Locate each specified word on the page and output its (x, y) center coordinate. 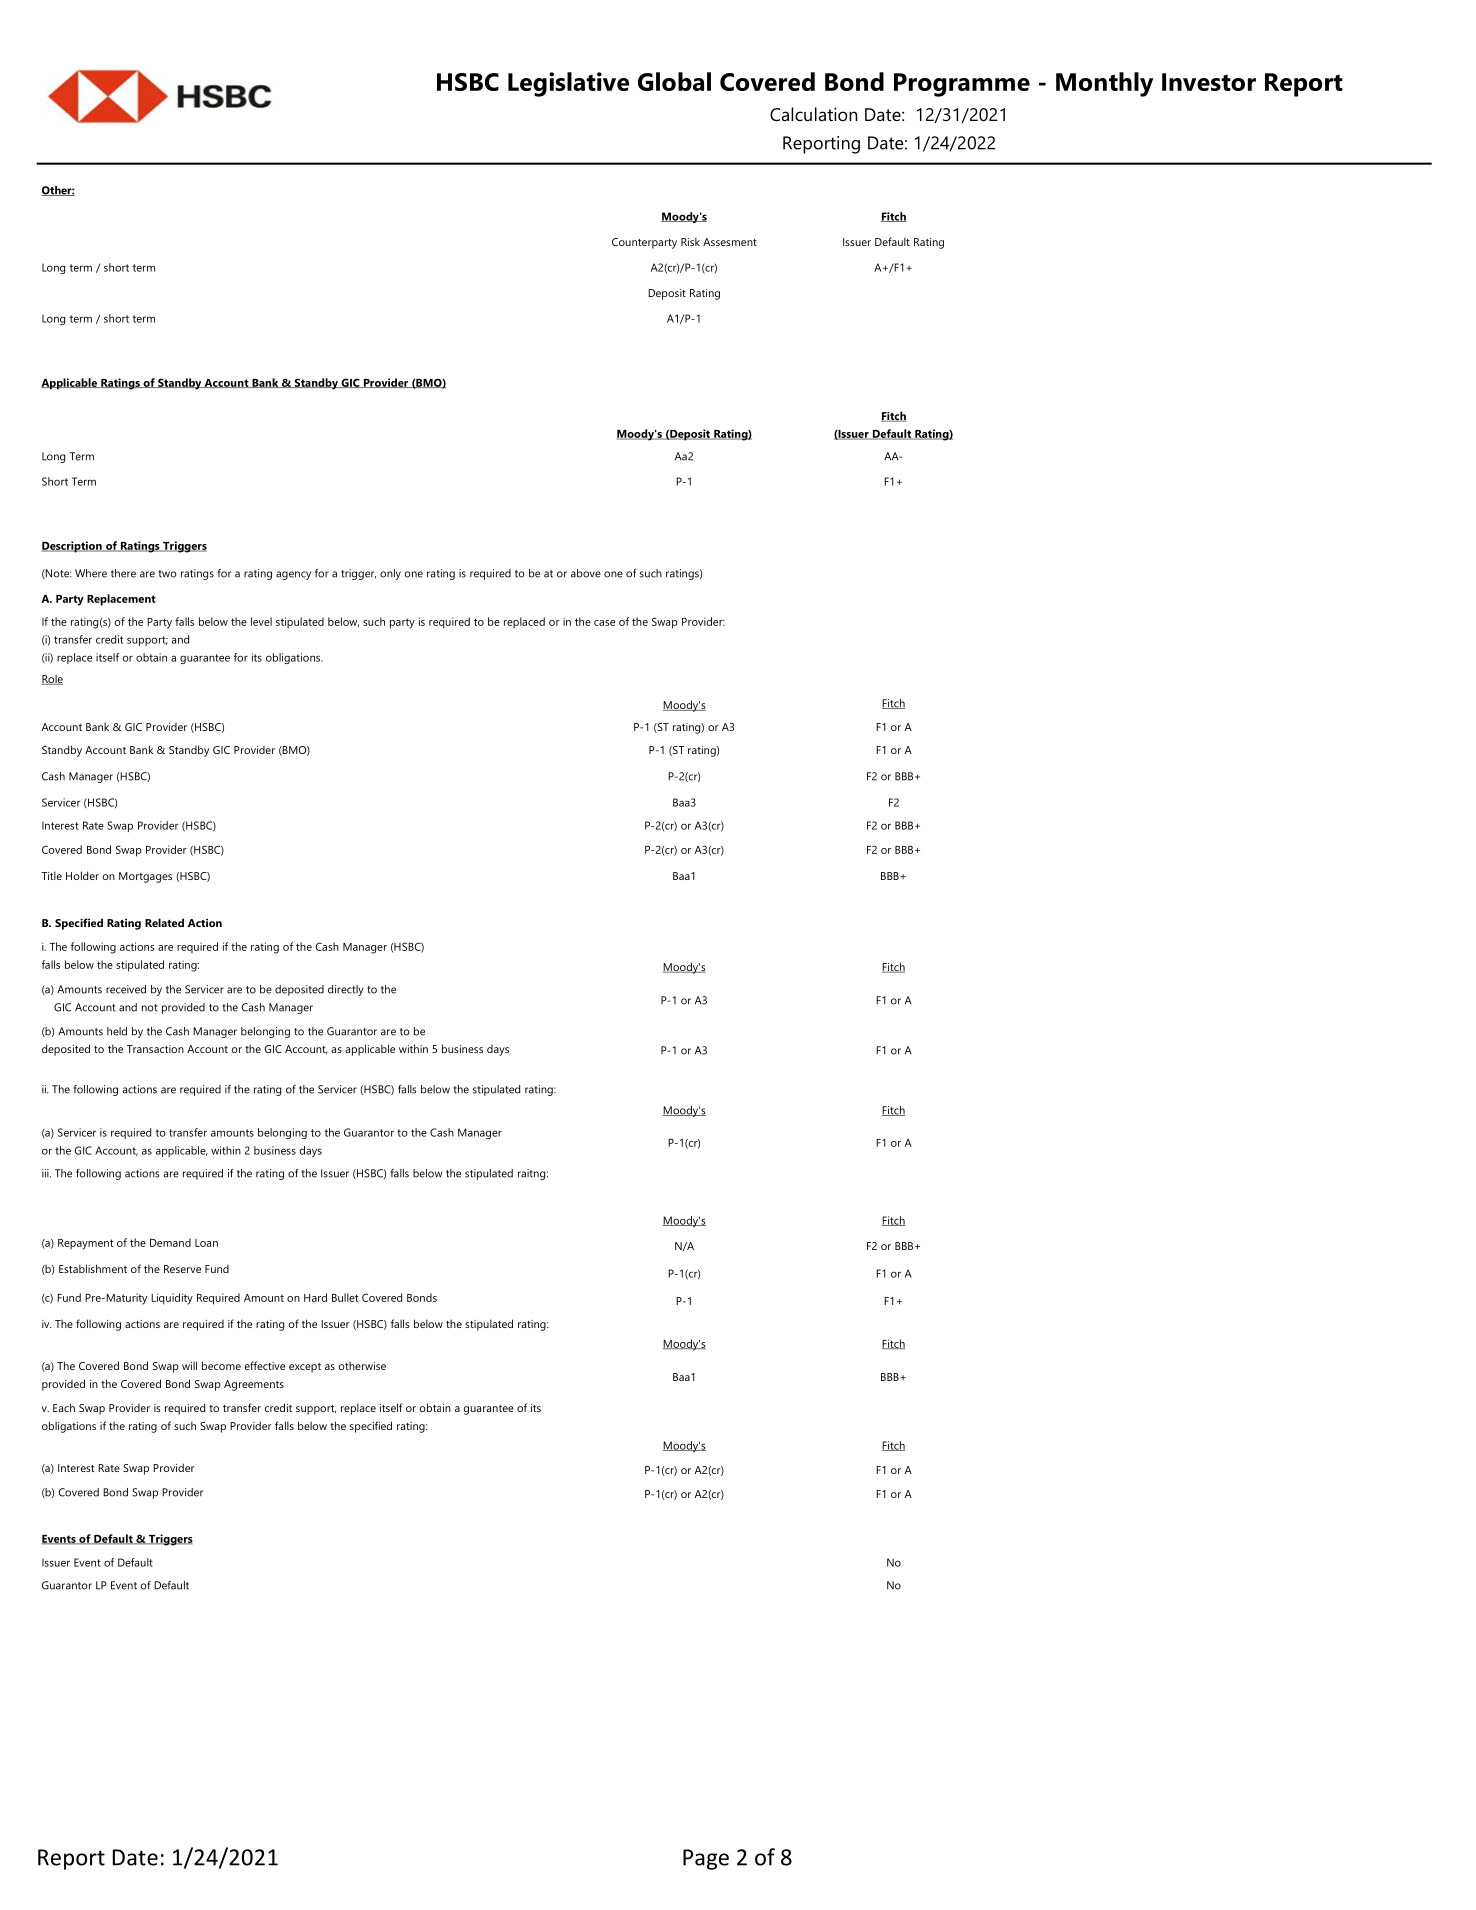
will (189, 1365)
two (167, 574)
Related (164, 922)
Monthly (1104, 84)
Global (674, 81)
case (604, 623)
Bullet (345, 1297)
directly (346, 990)
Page (706, 1859)
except (305, 1368)
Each (64, 1407)
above (586, 573)
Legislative (568, 84)
